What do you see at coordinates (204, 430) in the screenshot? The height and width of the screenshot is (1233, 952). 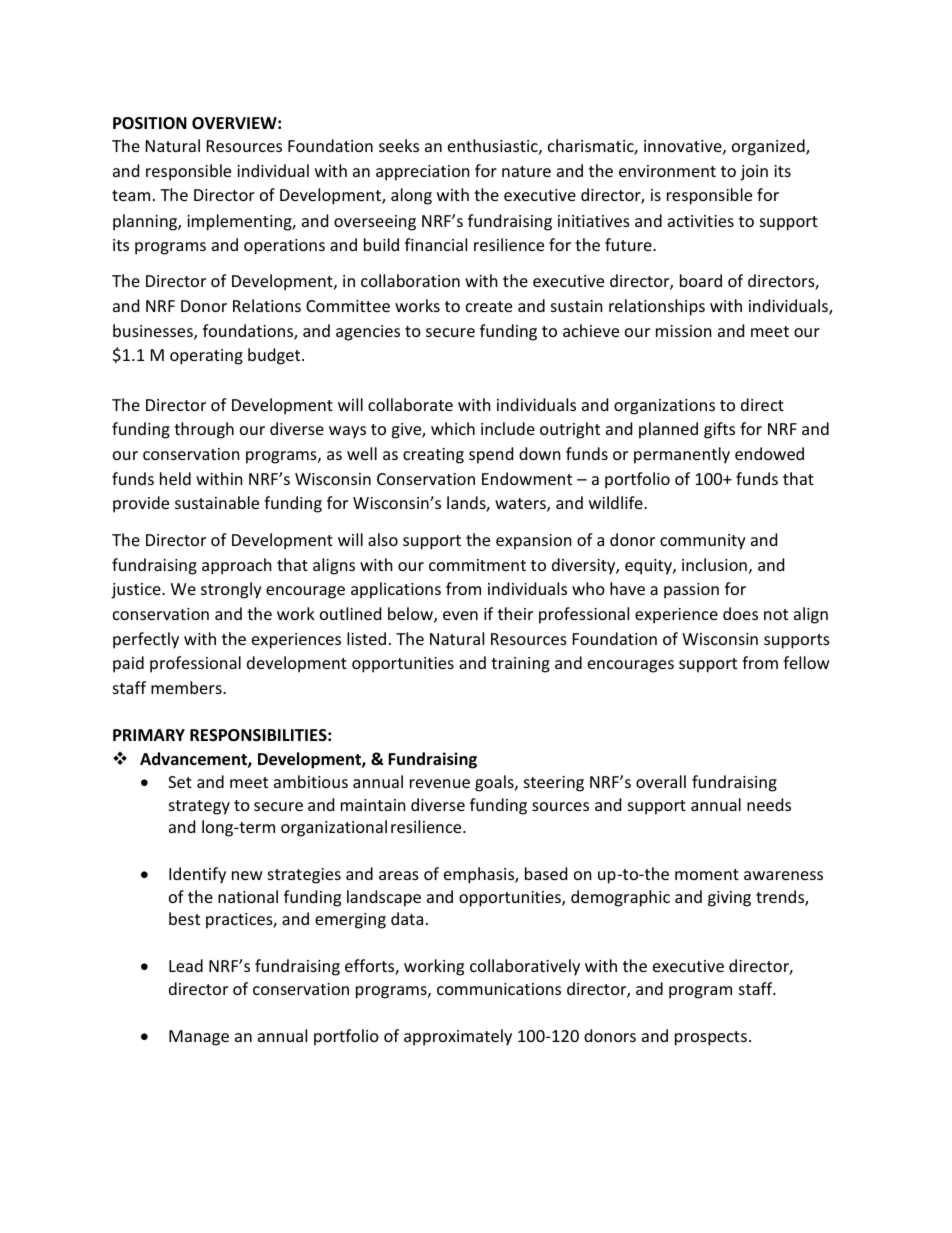 I see `through` at bounding box center [204, 430].
